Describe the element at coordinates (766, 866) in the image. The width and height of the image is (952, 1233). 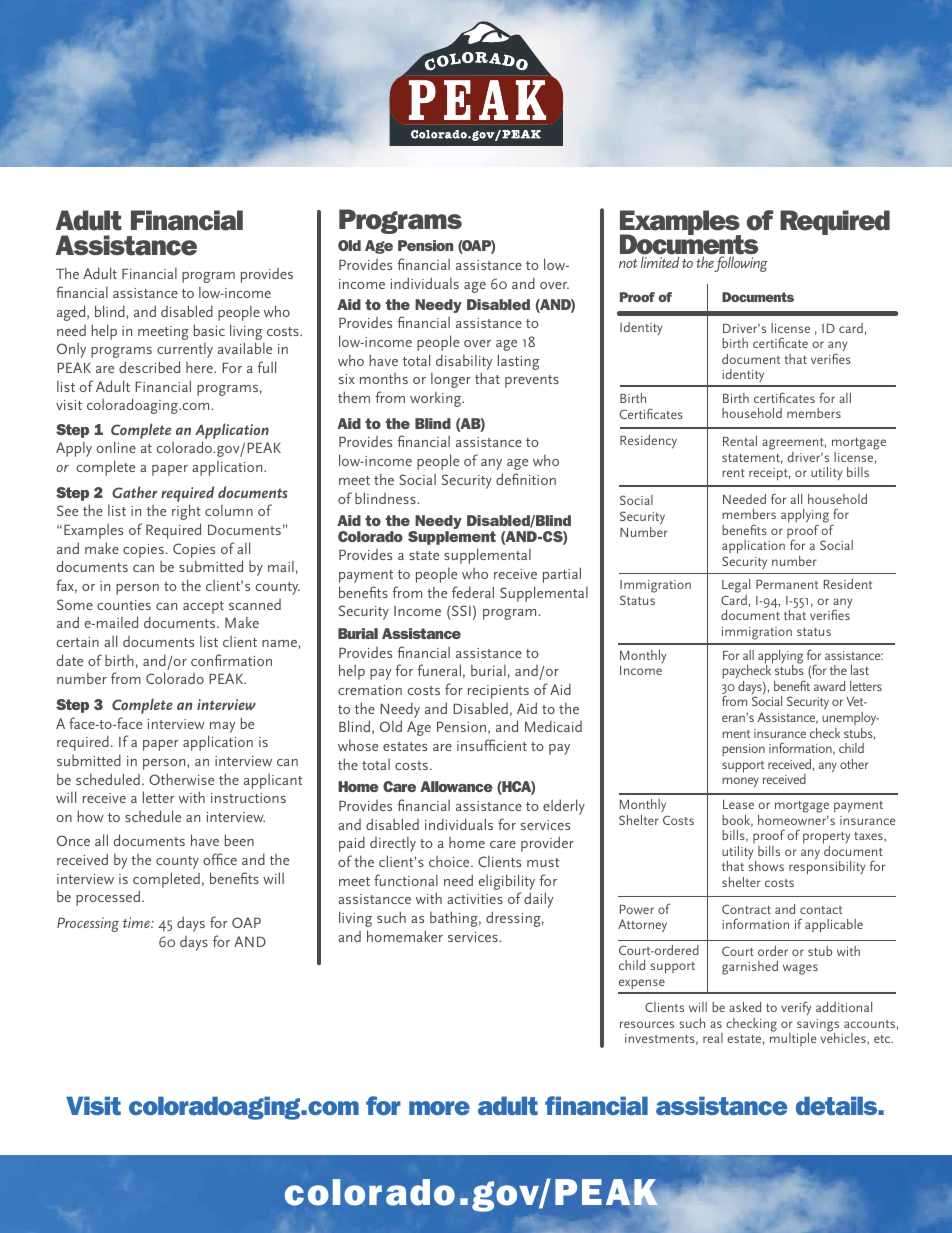
I see `shows` at that location.
